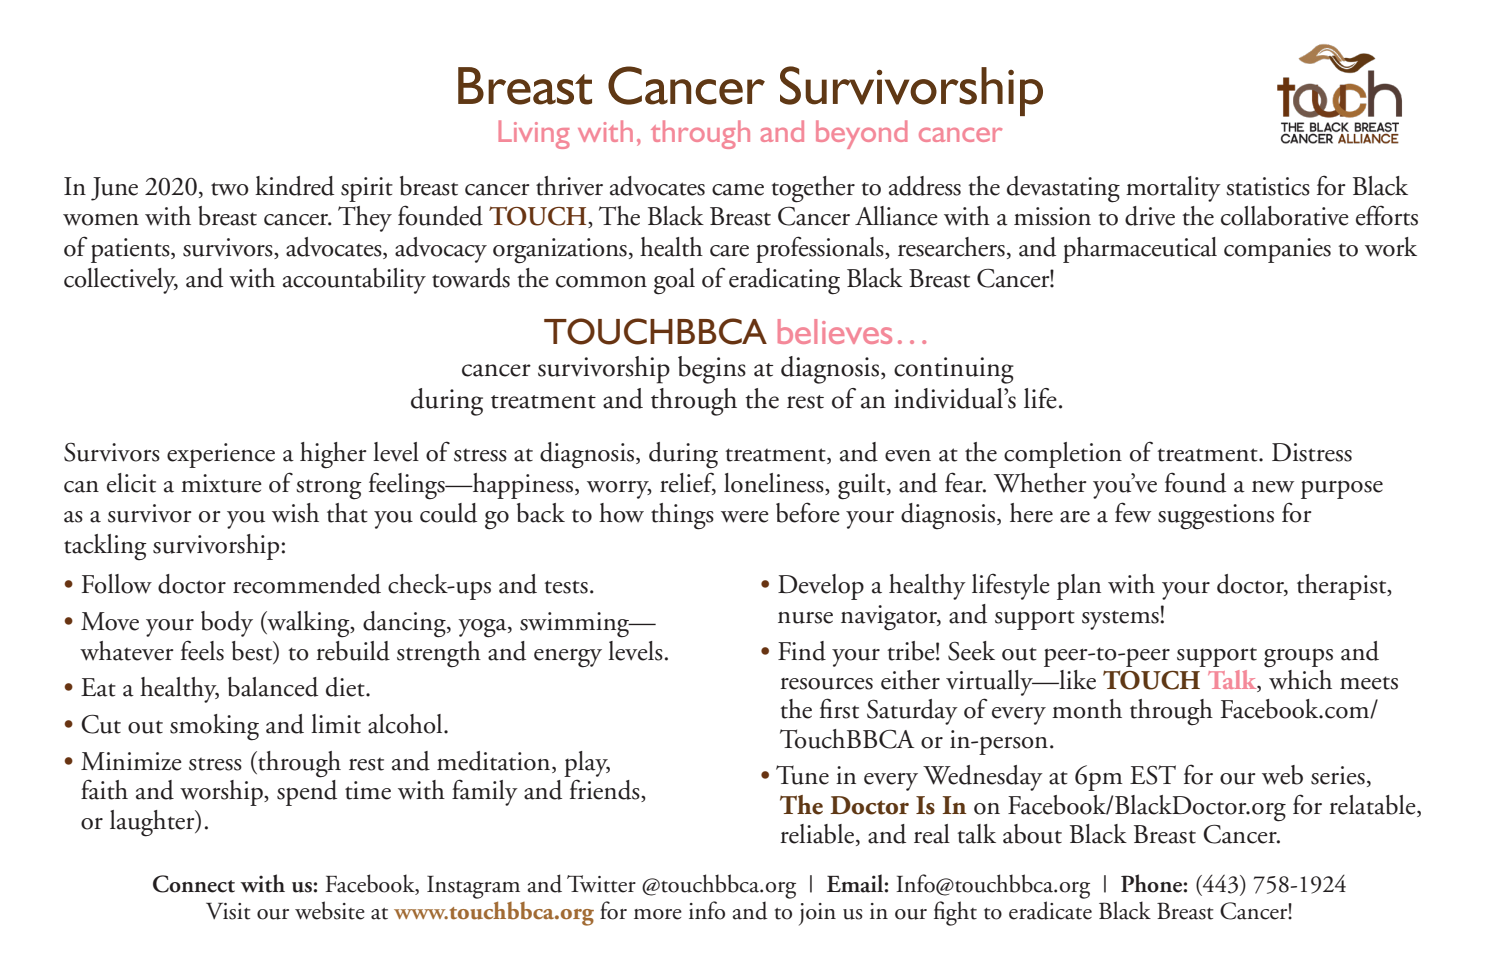  Describe the element at coordinates (294, 186) in the document. I see `kindred` at that location.
